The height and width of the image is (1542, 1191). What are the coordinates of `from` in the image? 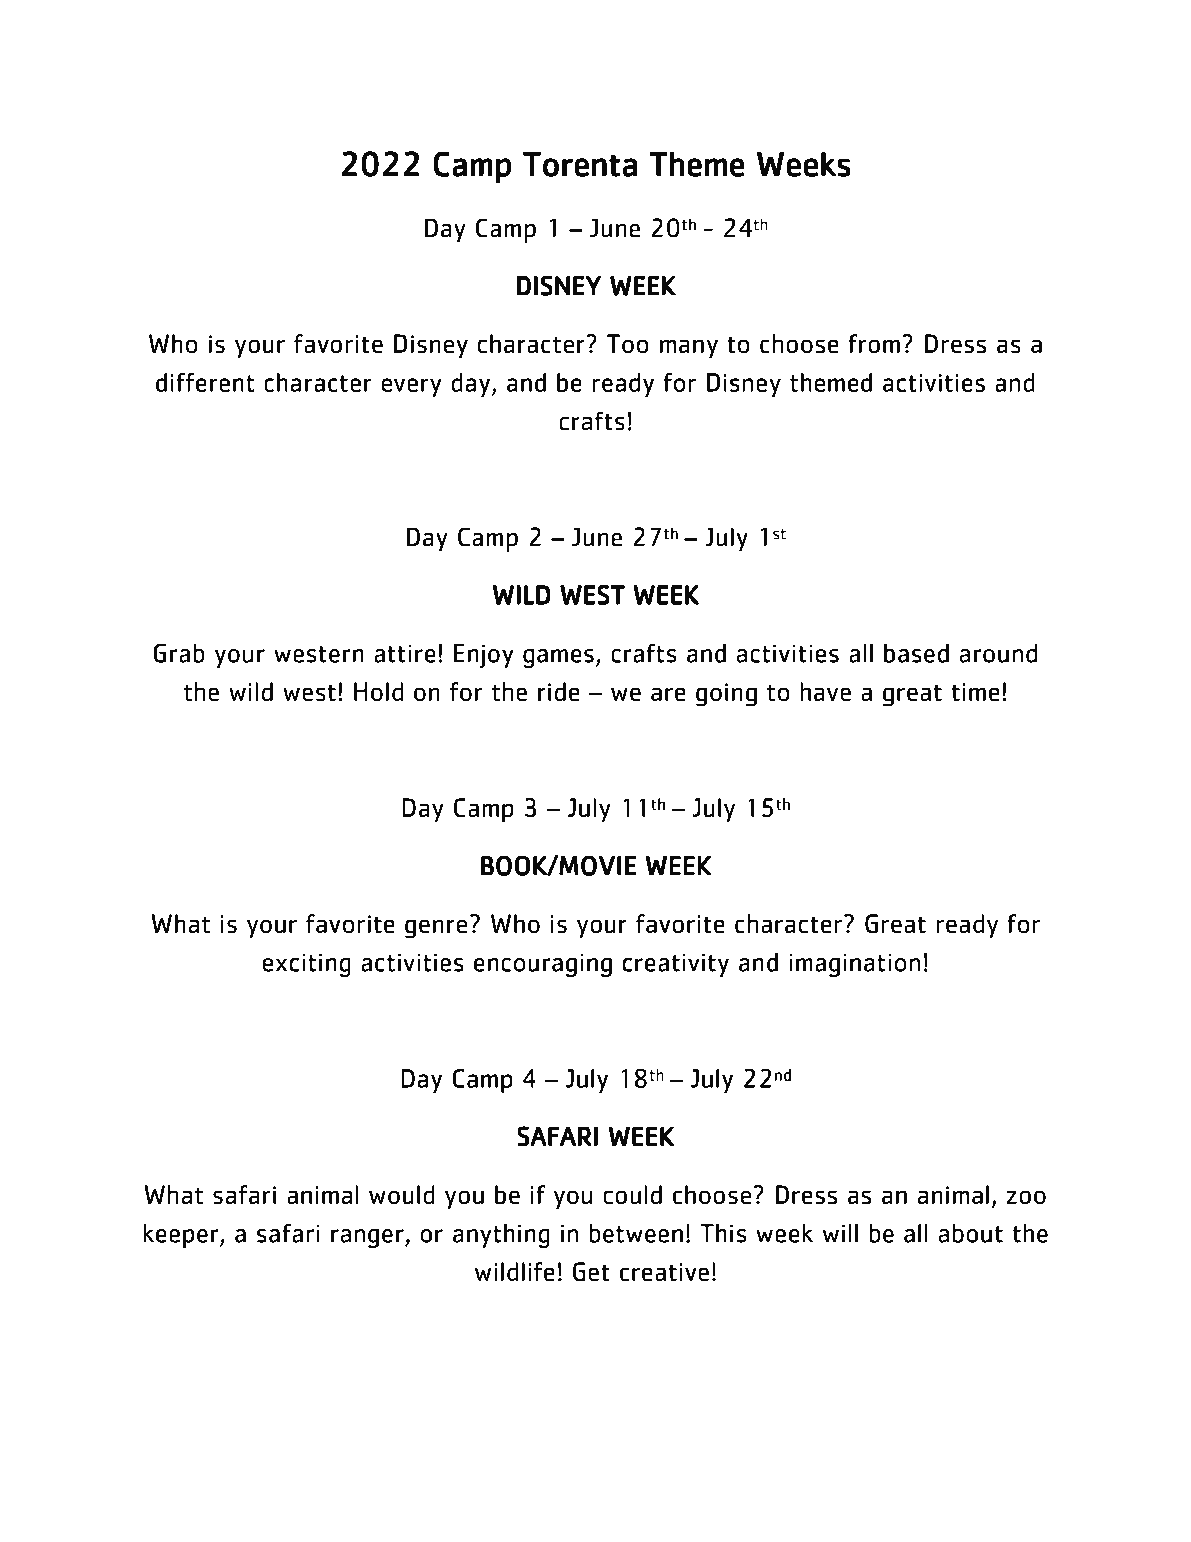 It's located at (874, 343).
